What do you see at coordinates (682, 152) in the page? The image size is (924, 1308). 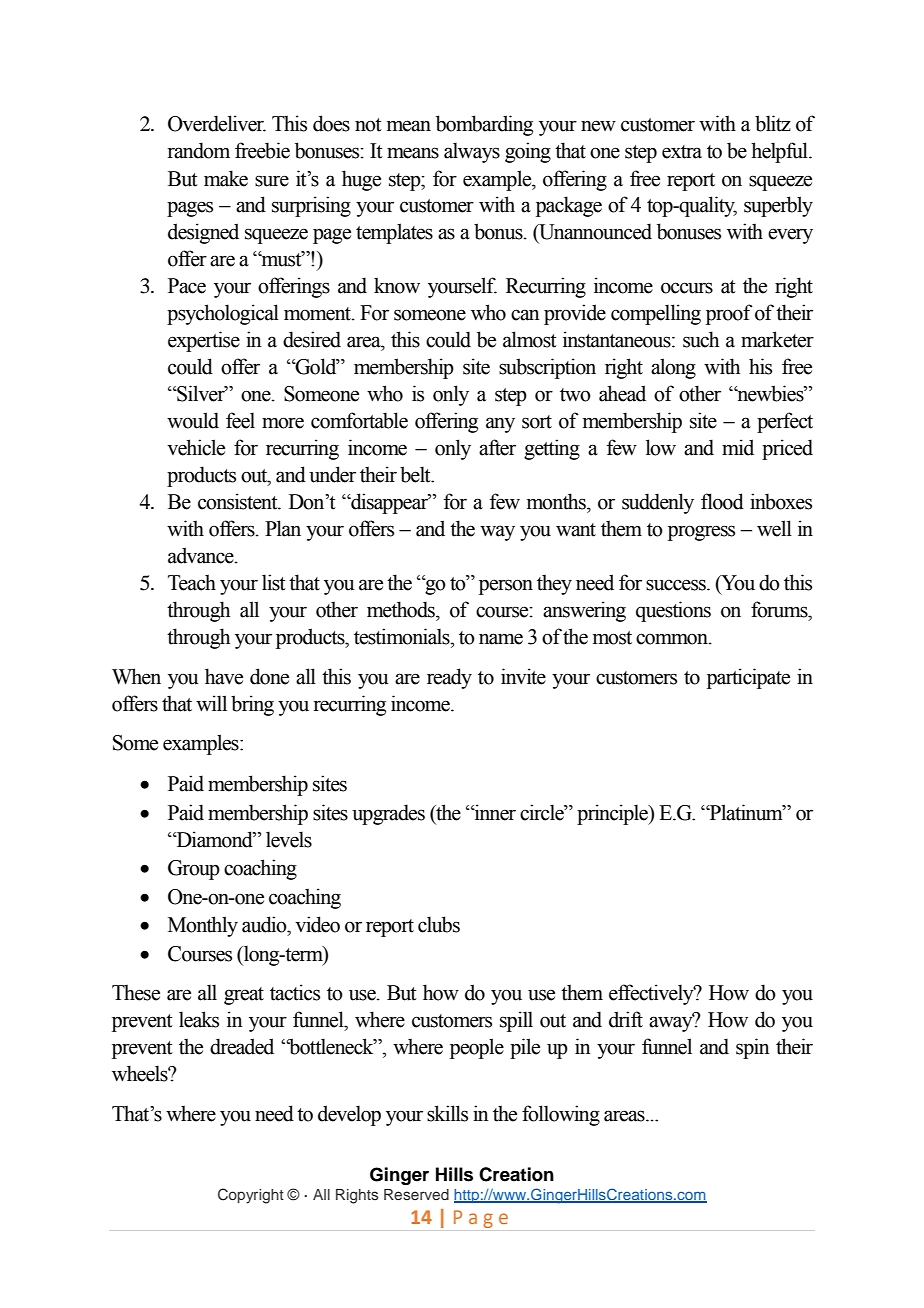 I see `extra` at bounding box center [682, 152].
